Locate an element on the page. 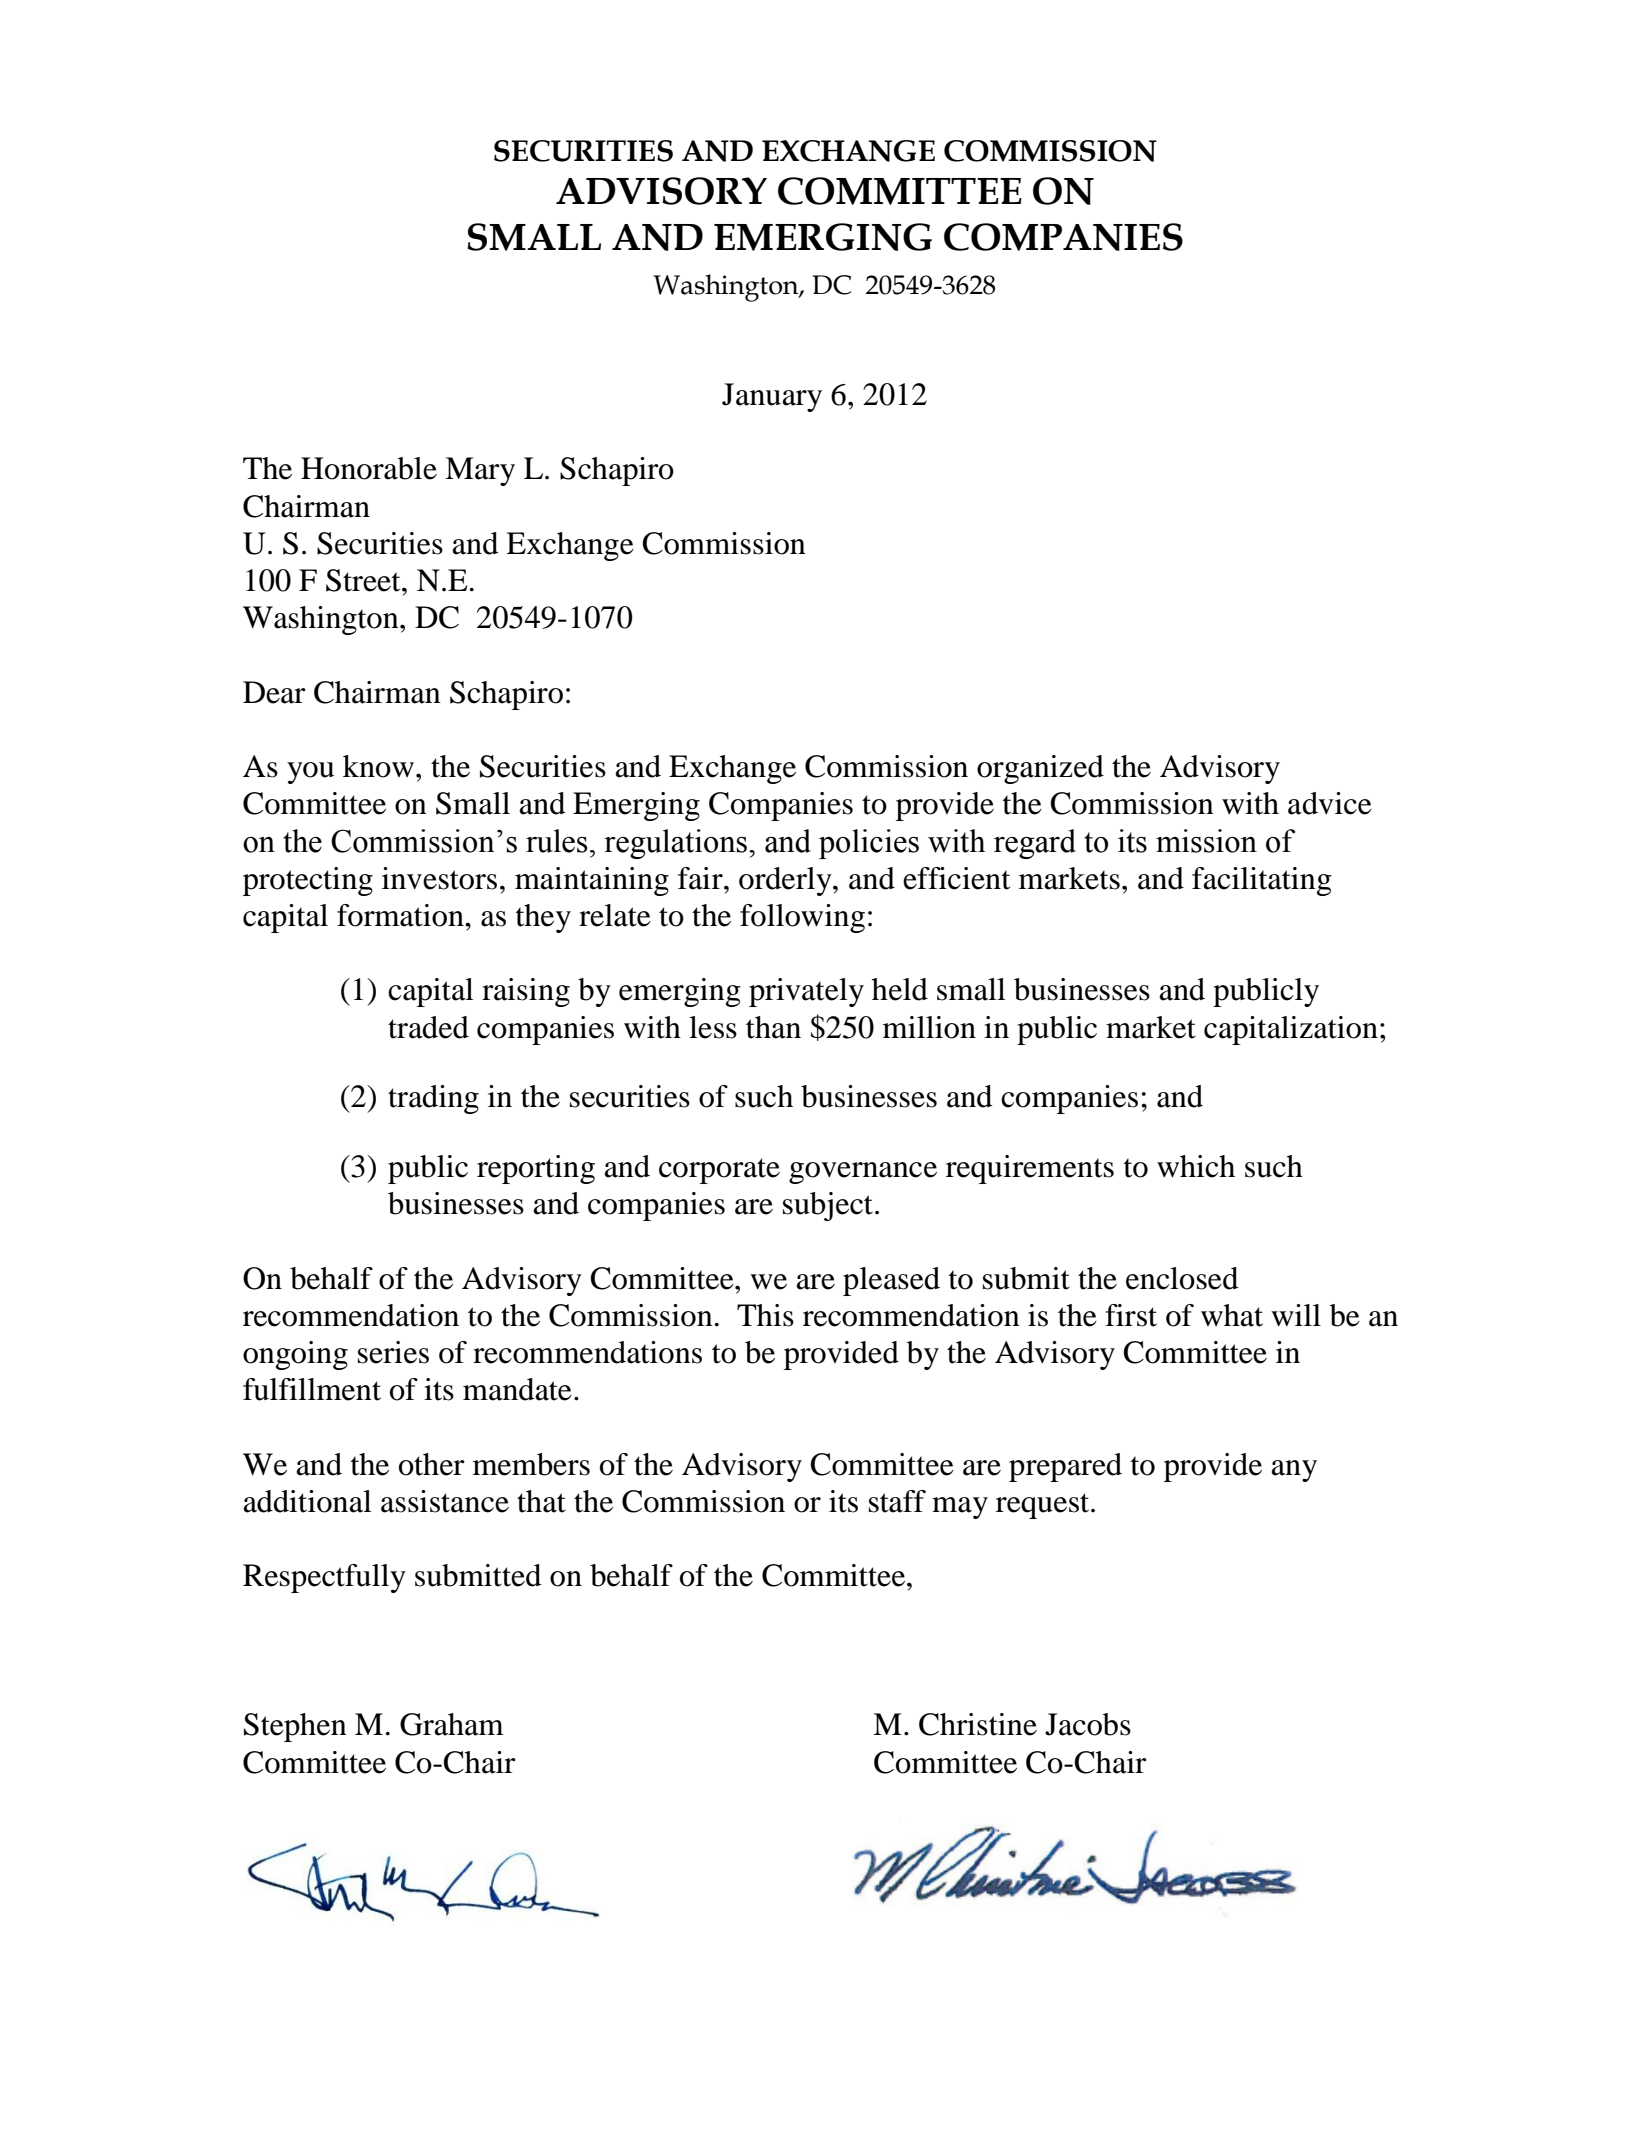 Image resolution: width=1650 pixels, height=2136 pixels. series is located at coordinates (393, 1352).
